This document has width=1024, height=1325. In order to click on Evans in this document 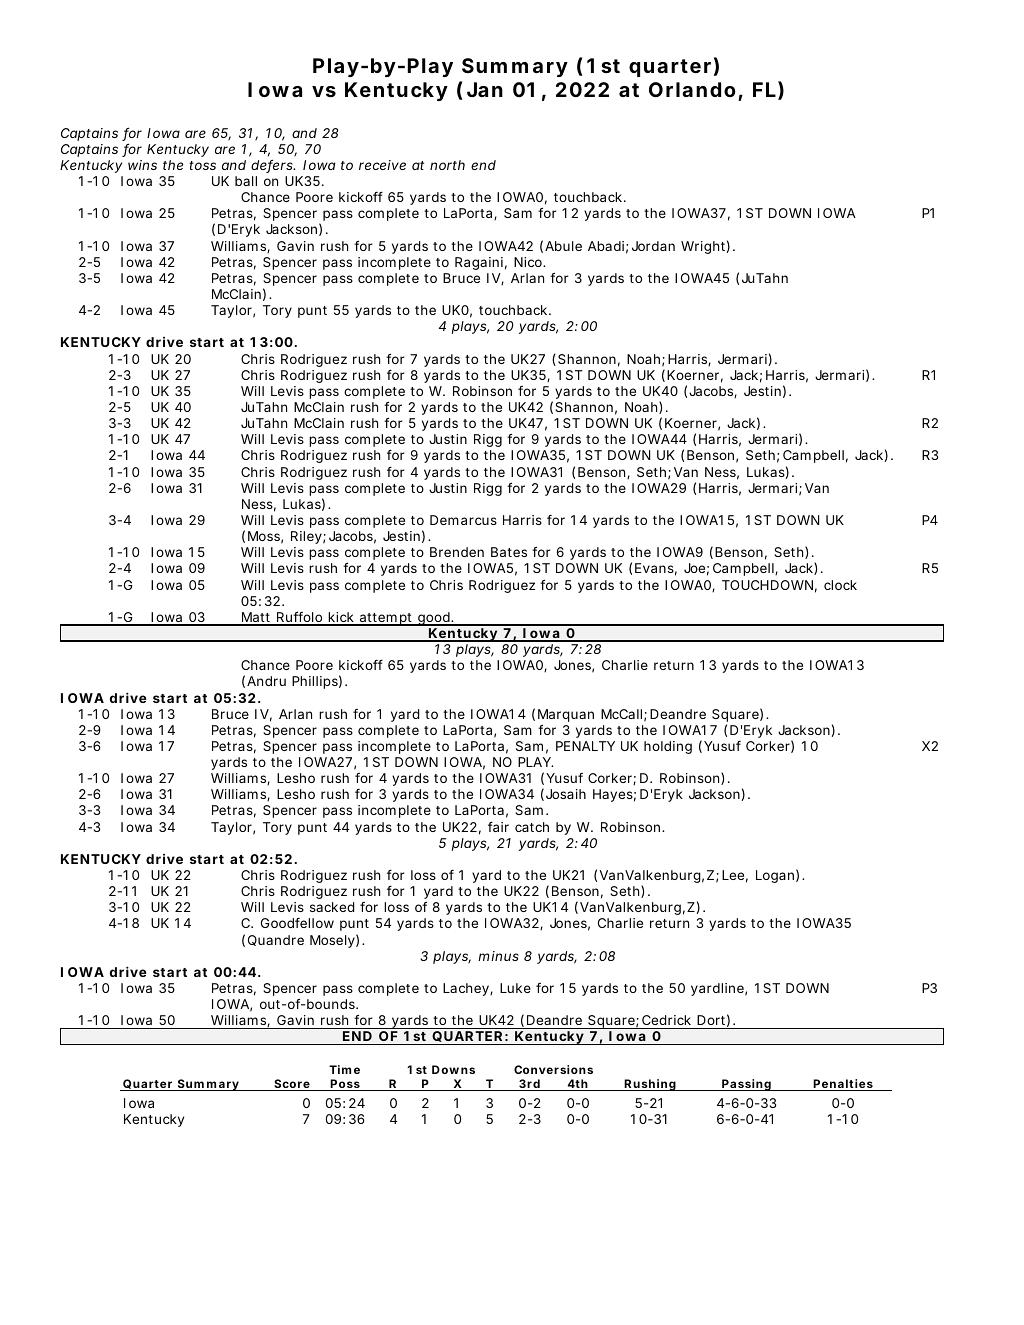, I will do `click(656, 569)`.
